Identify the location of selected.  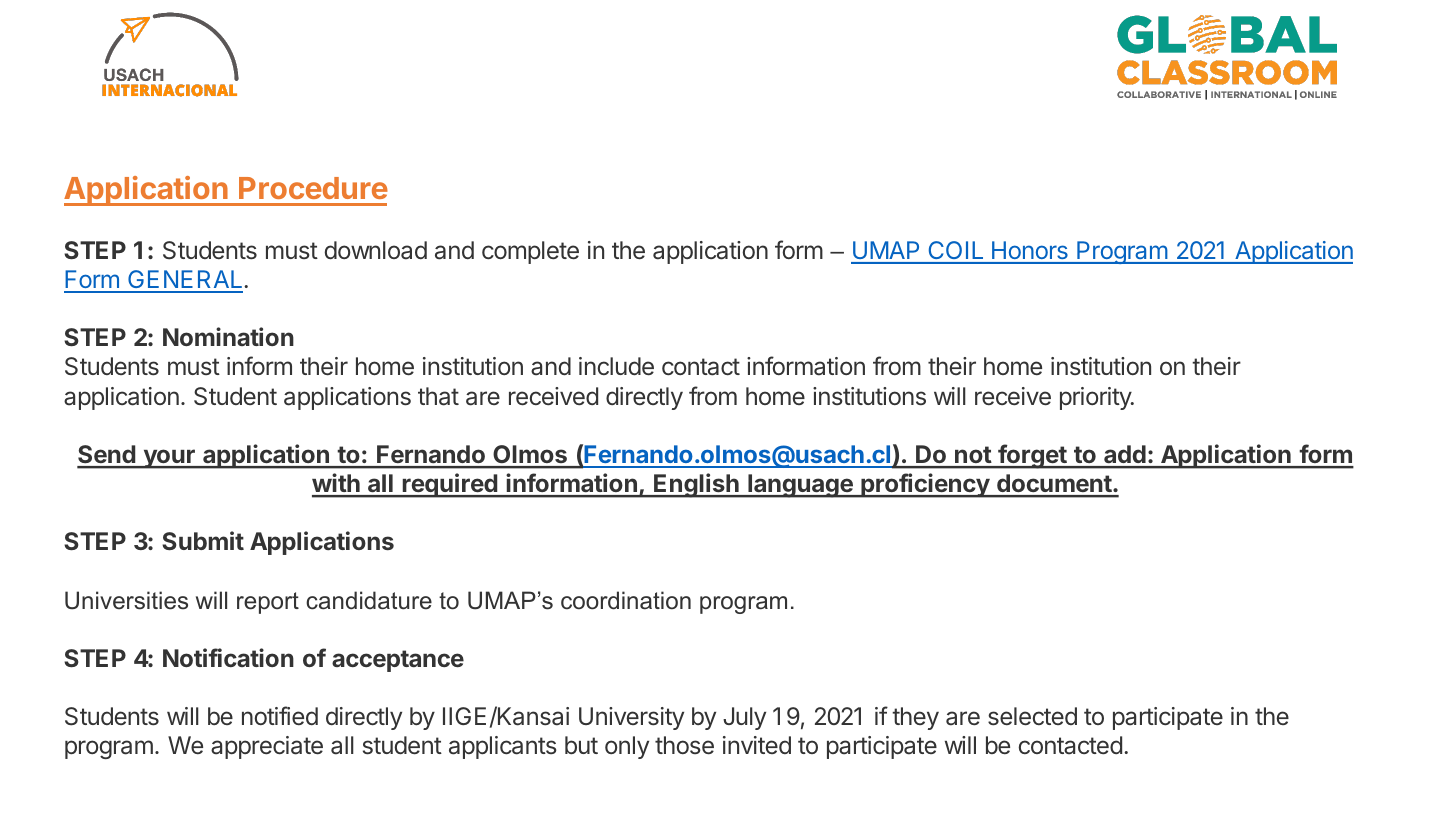
(1032, 716).
